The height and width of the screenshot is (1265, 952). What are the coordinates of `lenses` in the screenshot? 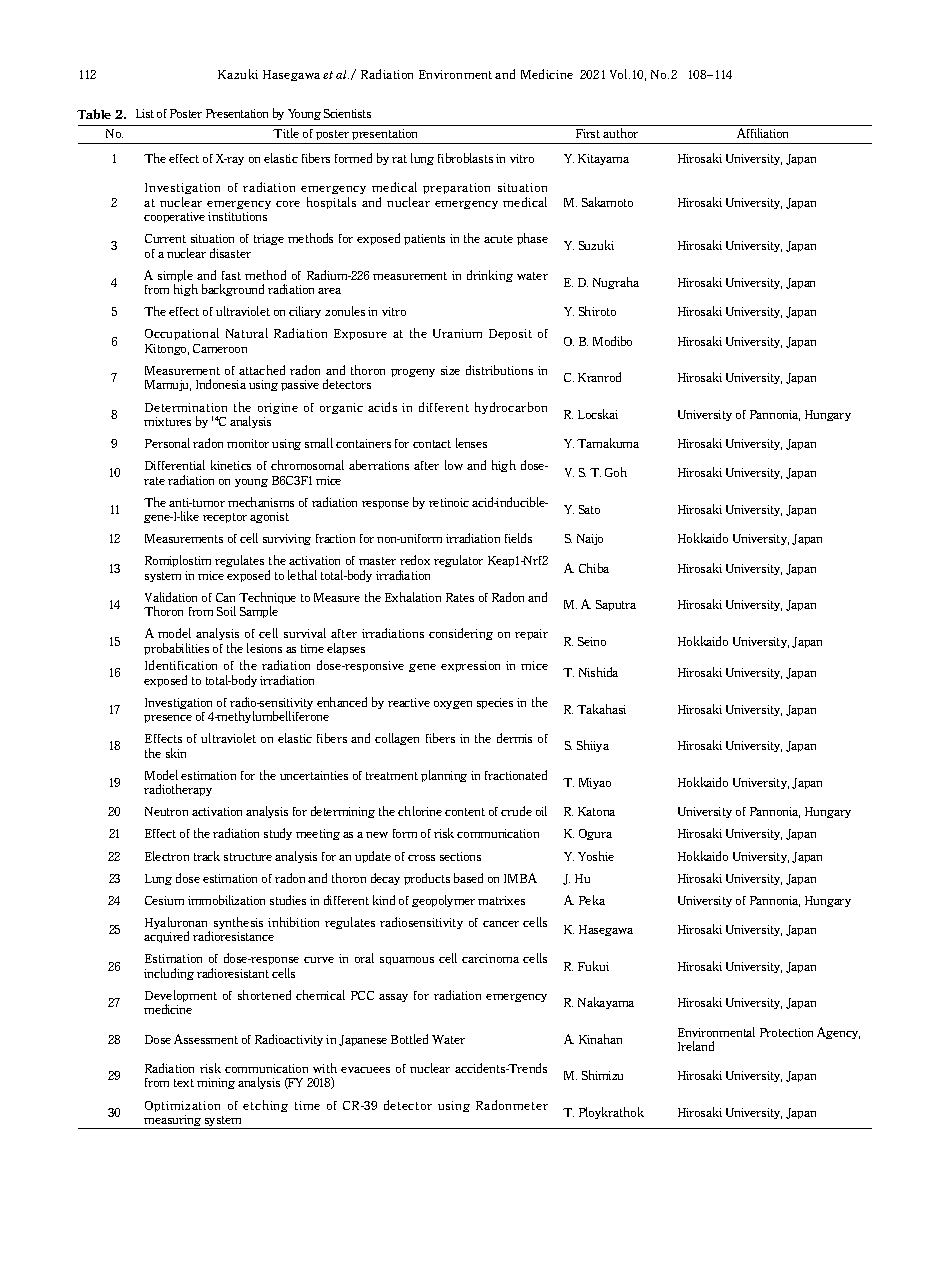 It's located at (471, 443).
